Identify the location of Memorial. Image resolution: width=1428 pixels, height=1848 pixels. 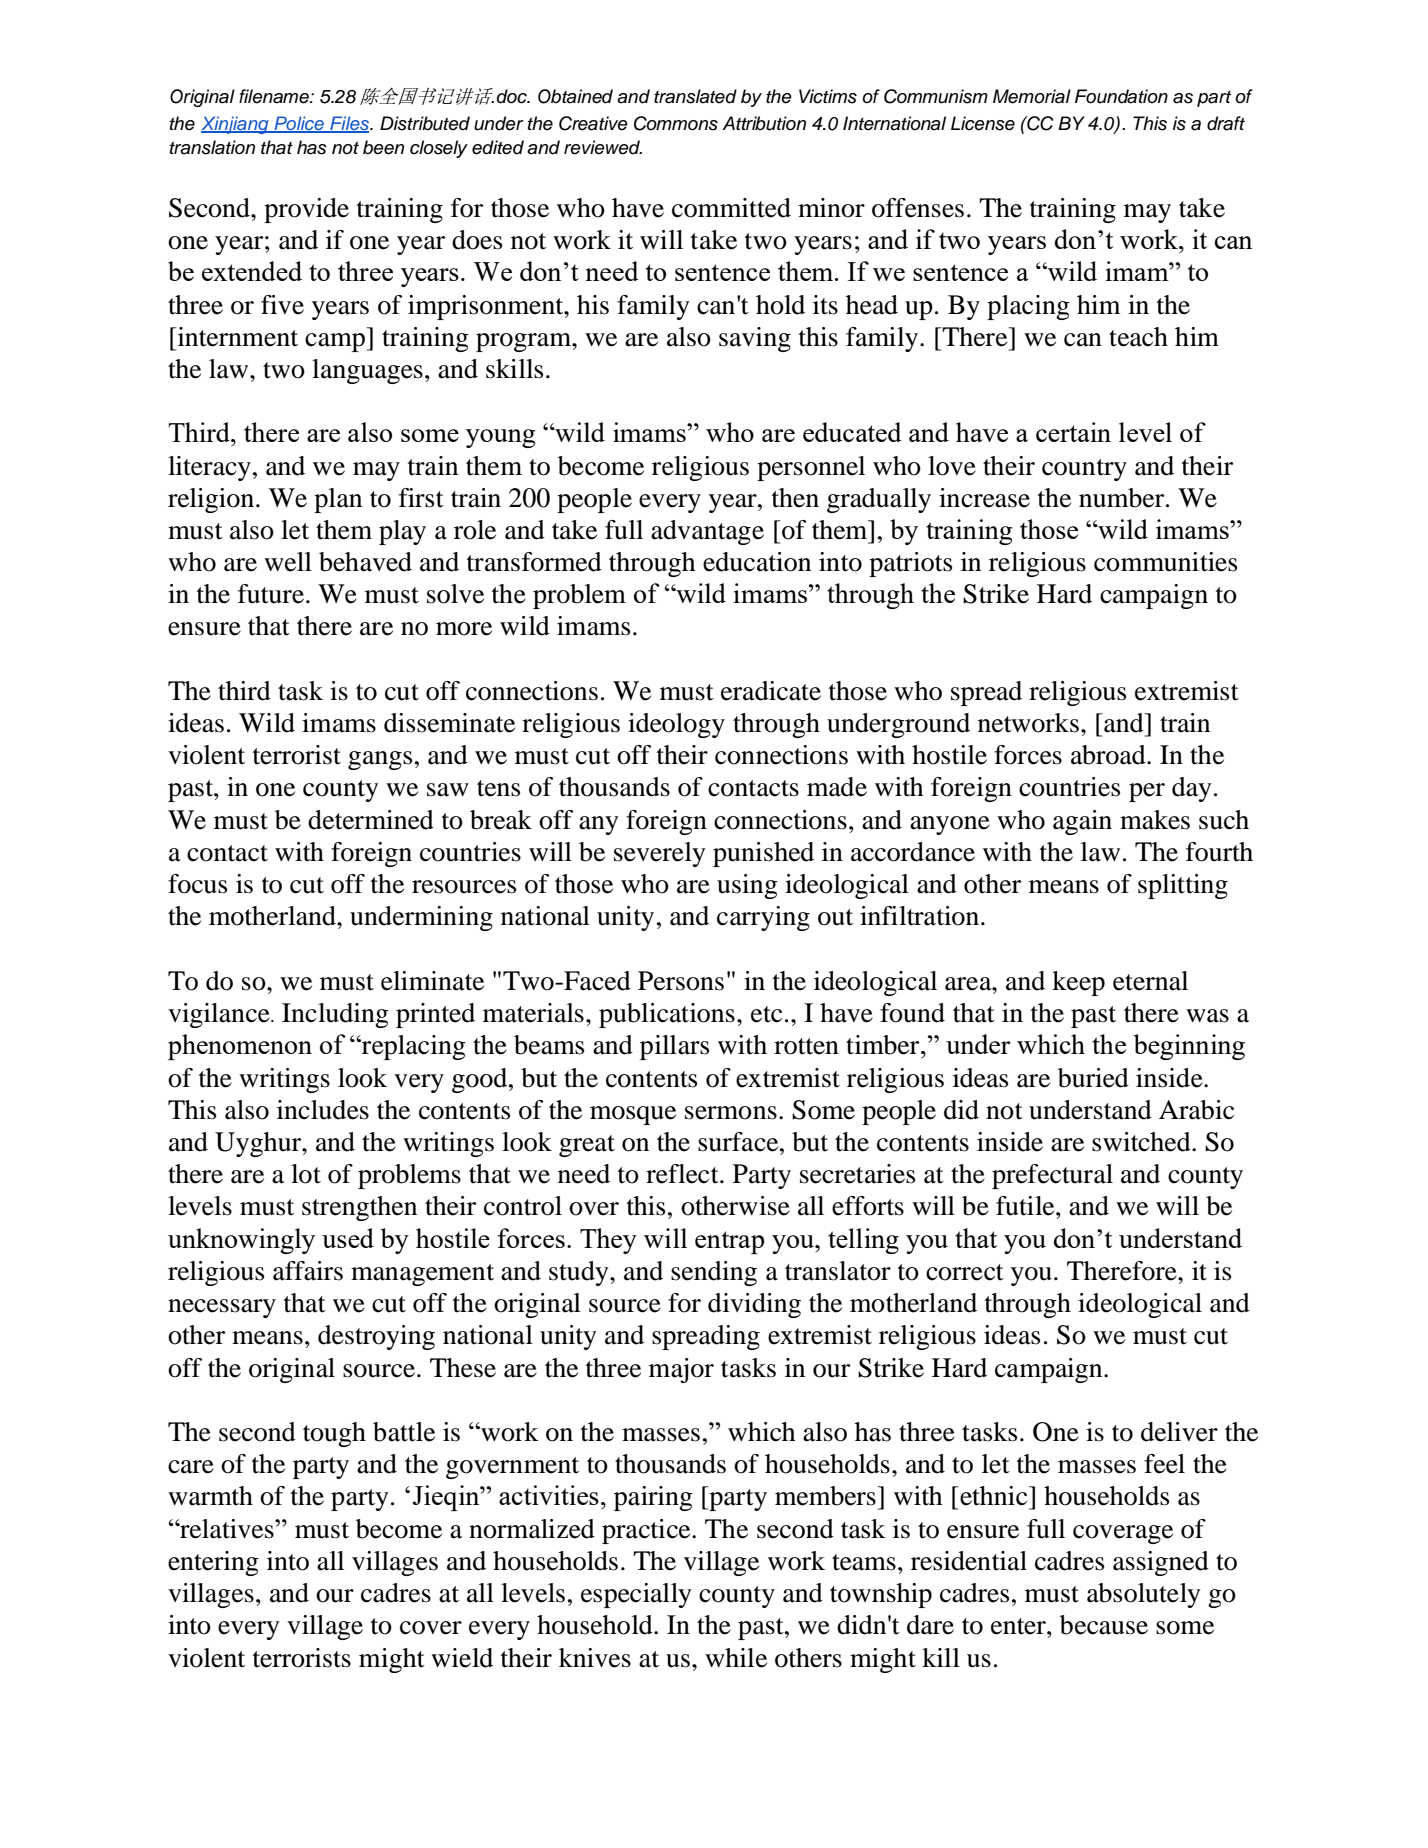
(1032, 96).
